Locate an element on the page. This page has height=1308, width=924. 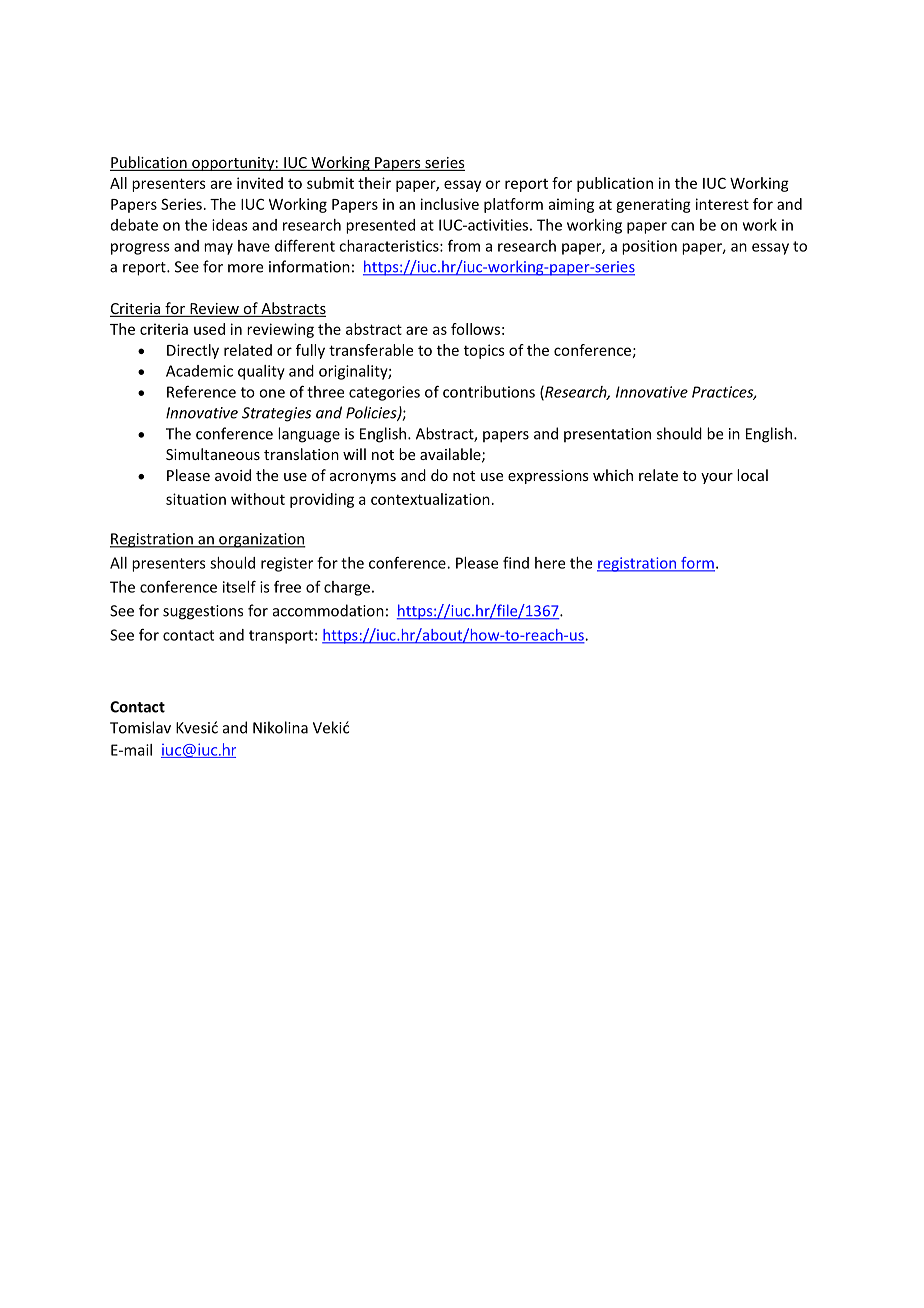
Reference is located at coordinates (201, 392).
